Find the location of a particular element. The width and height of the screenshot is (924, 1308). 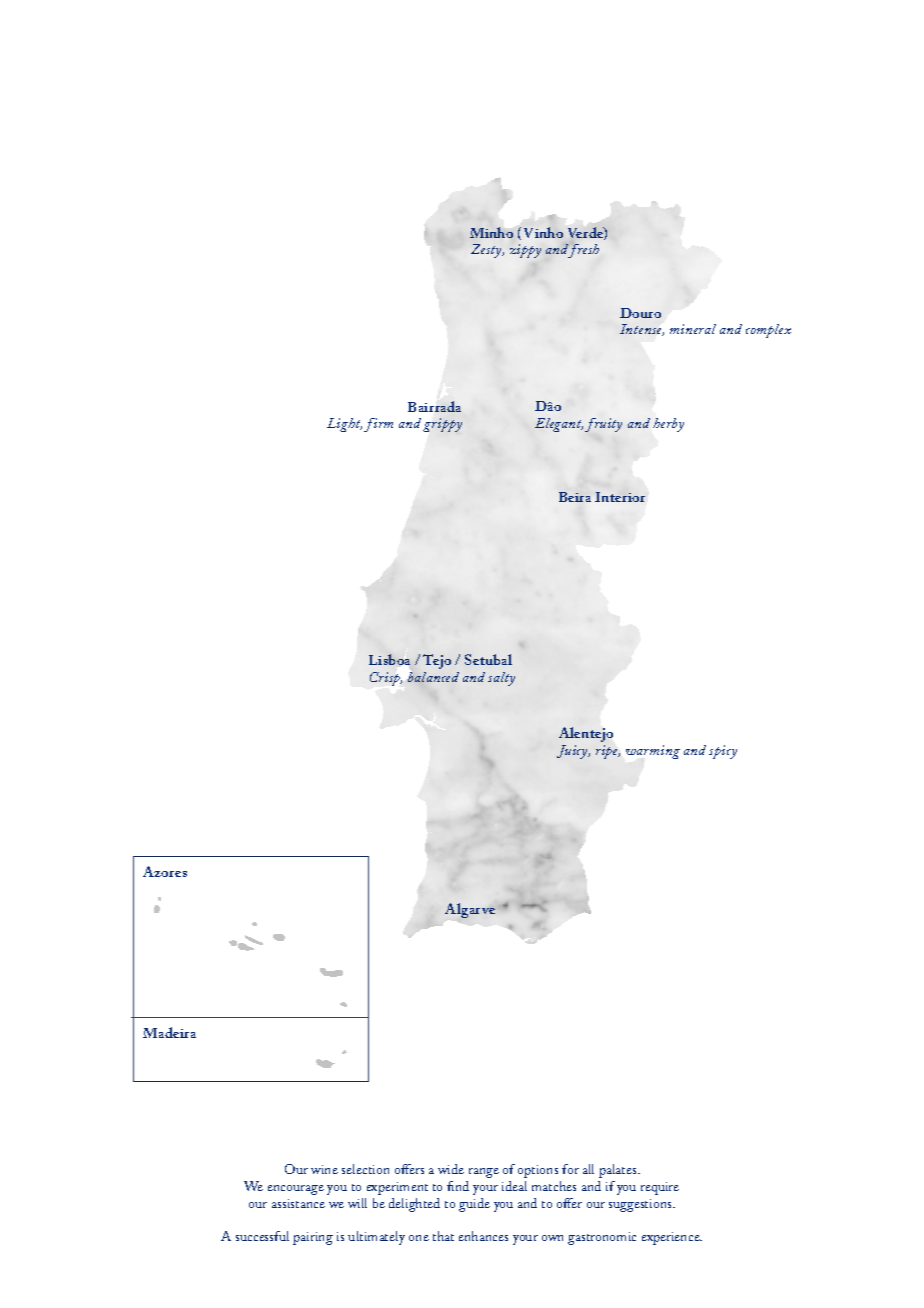

Madeira is located at coordinates (169, 1032).
